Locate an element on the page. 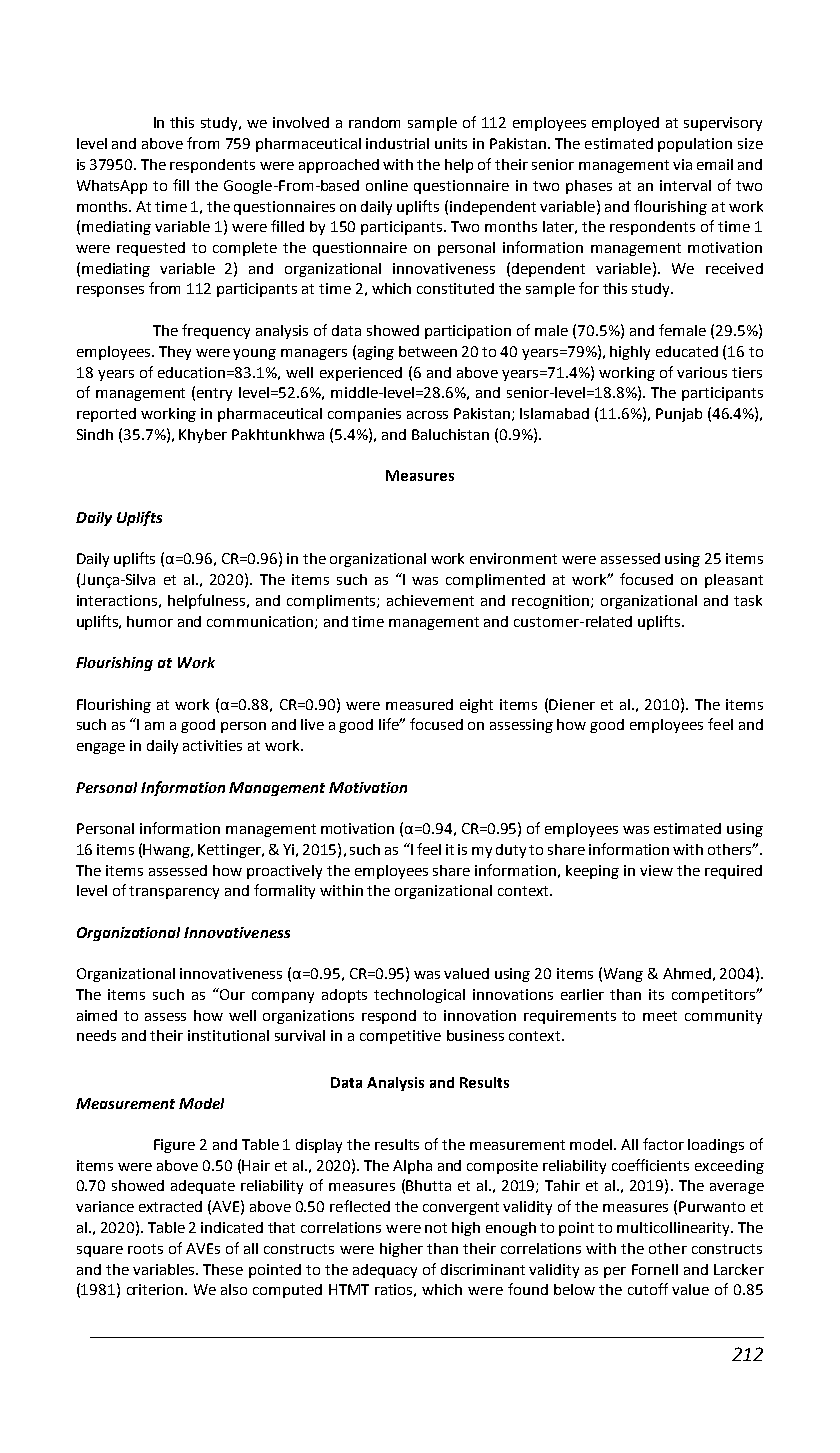  not is located at coordinates (436, 1228).
